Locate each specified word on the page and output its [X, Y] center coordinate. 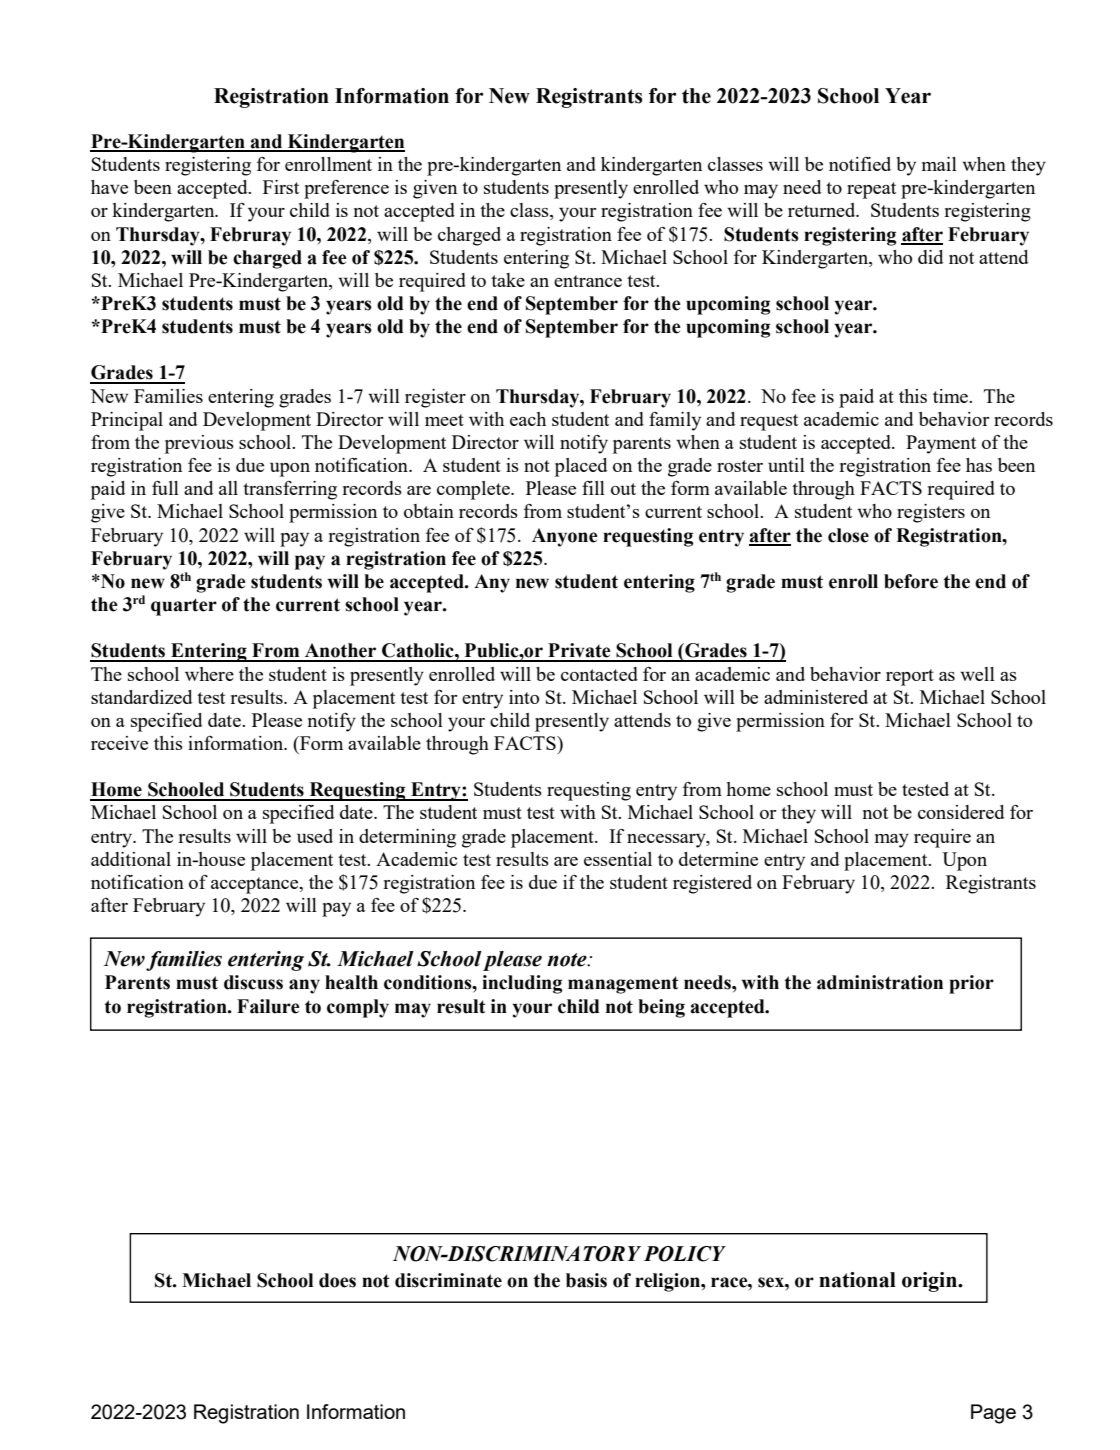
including [522, 984]
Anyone [565, 537]
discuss [253, 982]
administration [880, 982]
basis [586, 1280]
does [337, 1280]
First [281, 187]
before [911, 581]
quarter [184, 607]
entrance [588, 281]
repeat [871, 190]
